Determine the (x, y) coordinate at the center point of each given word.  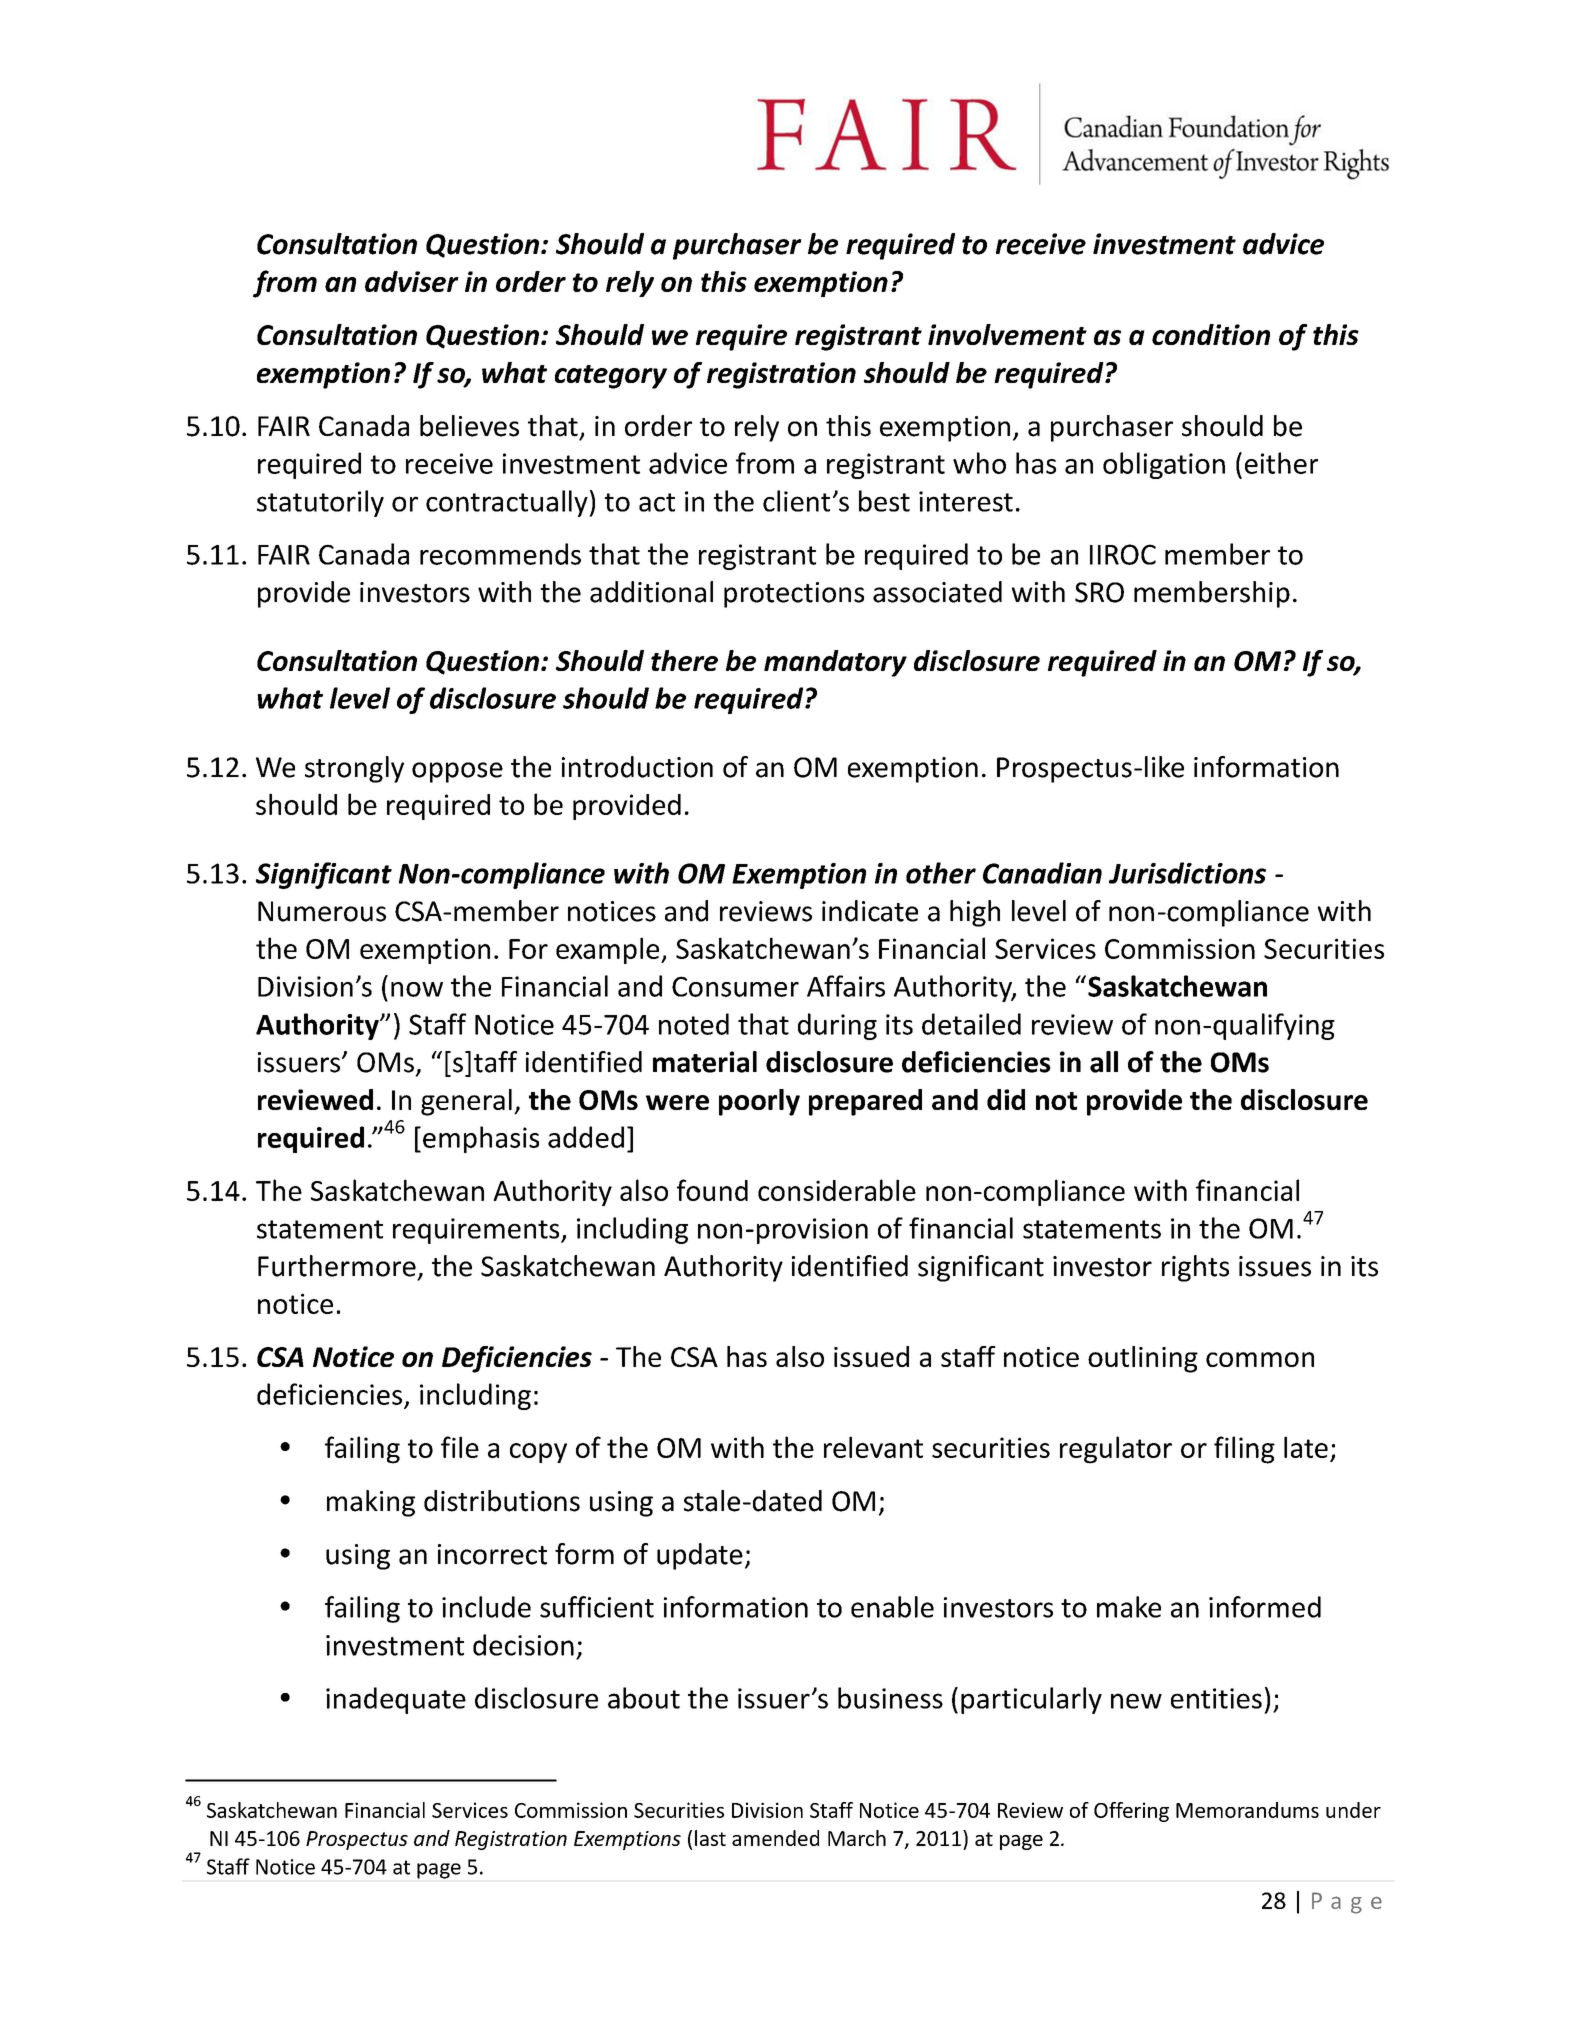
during (837, 1026)
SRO (1099, 592)
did (1006, 1099)
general (466, 1102)
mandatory (835, 663)
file (460, 1447)
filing (1244, 1450)
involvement (1007, 334)
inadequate (396, 1700)
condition (1211, 334)
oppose (457, 772)
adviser (412, 281)
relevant (873, 1447)
